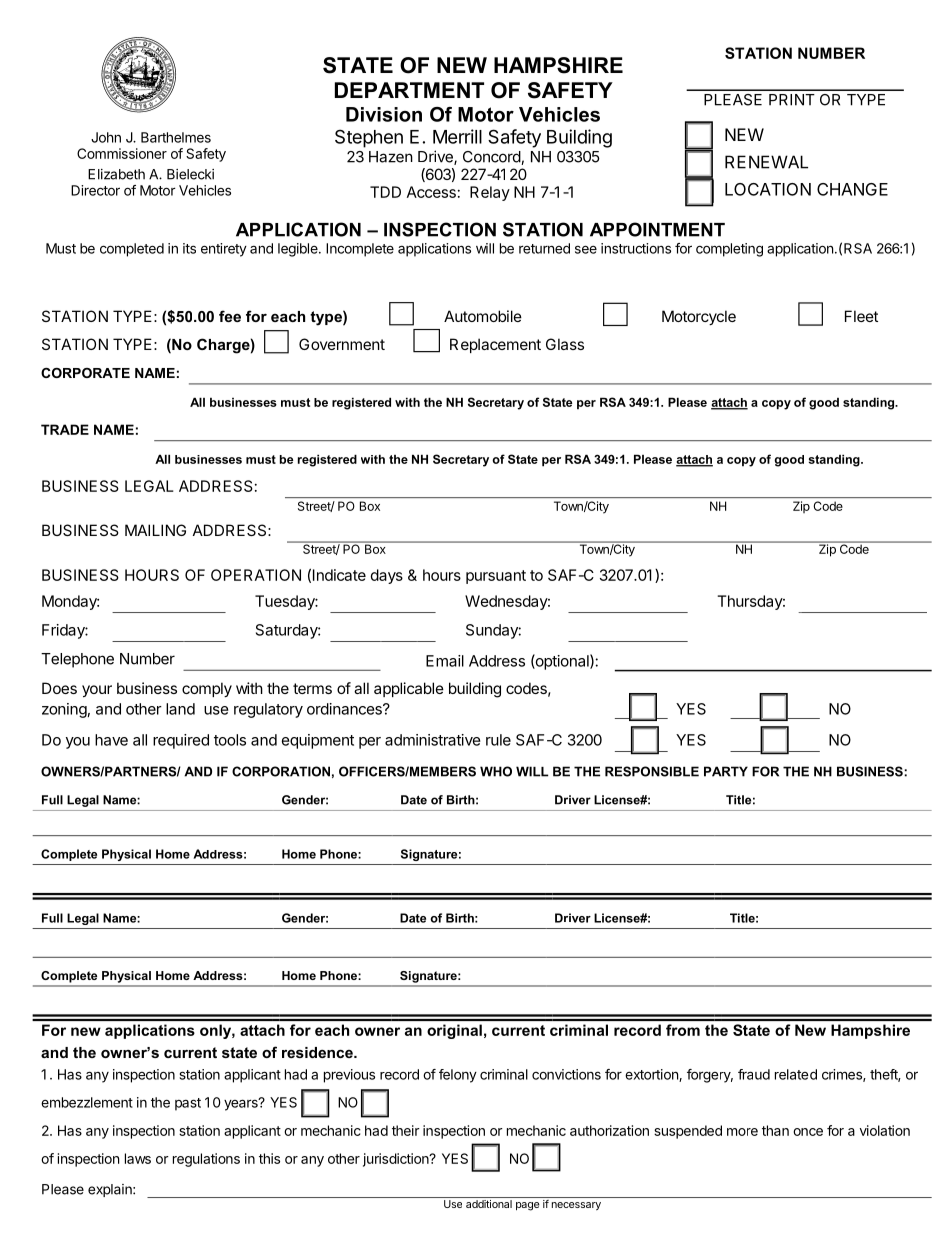  What do you see at coordinates (457, 136) in the document?
I see `Merrill` at bounding box center [457, 136].
